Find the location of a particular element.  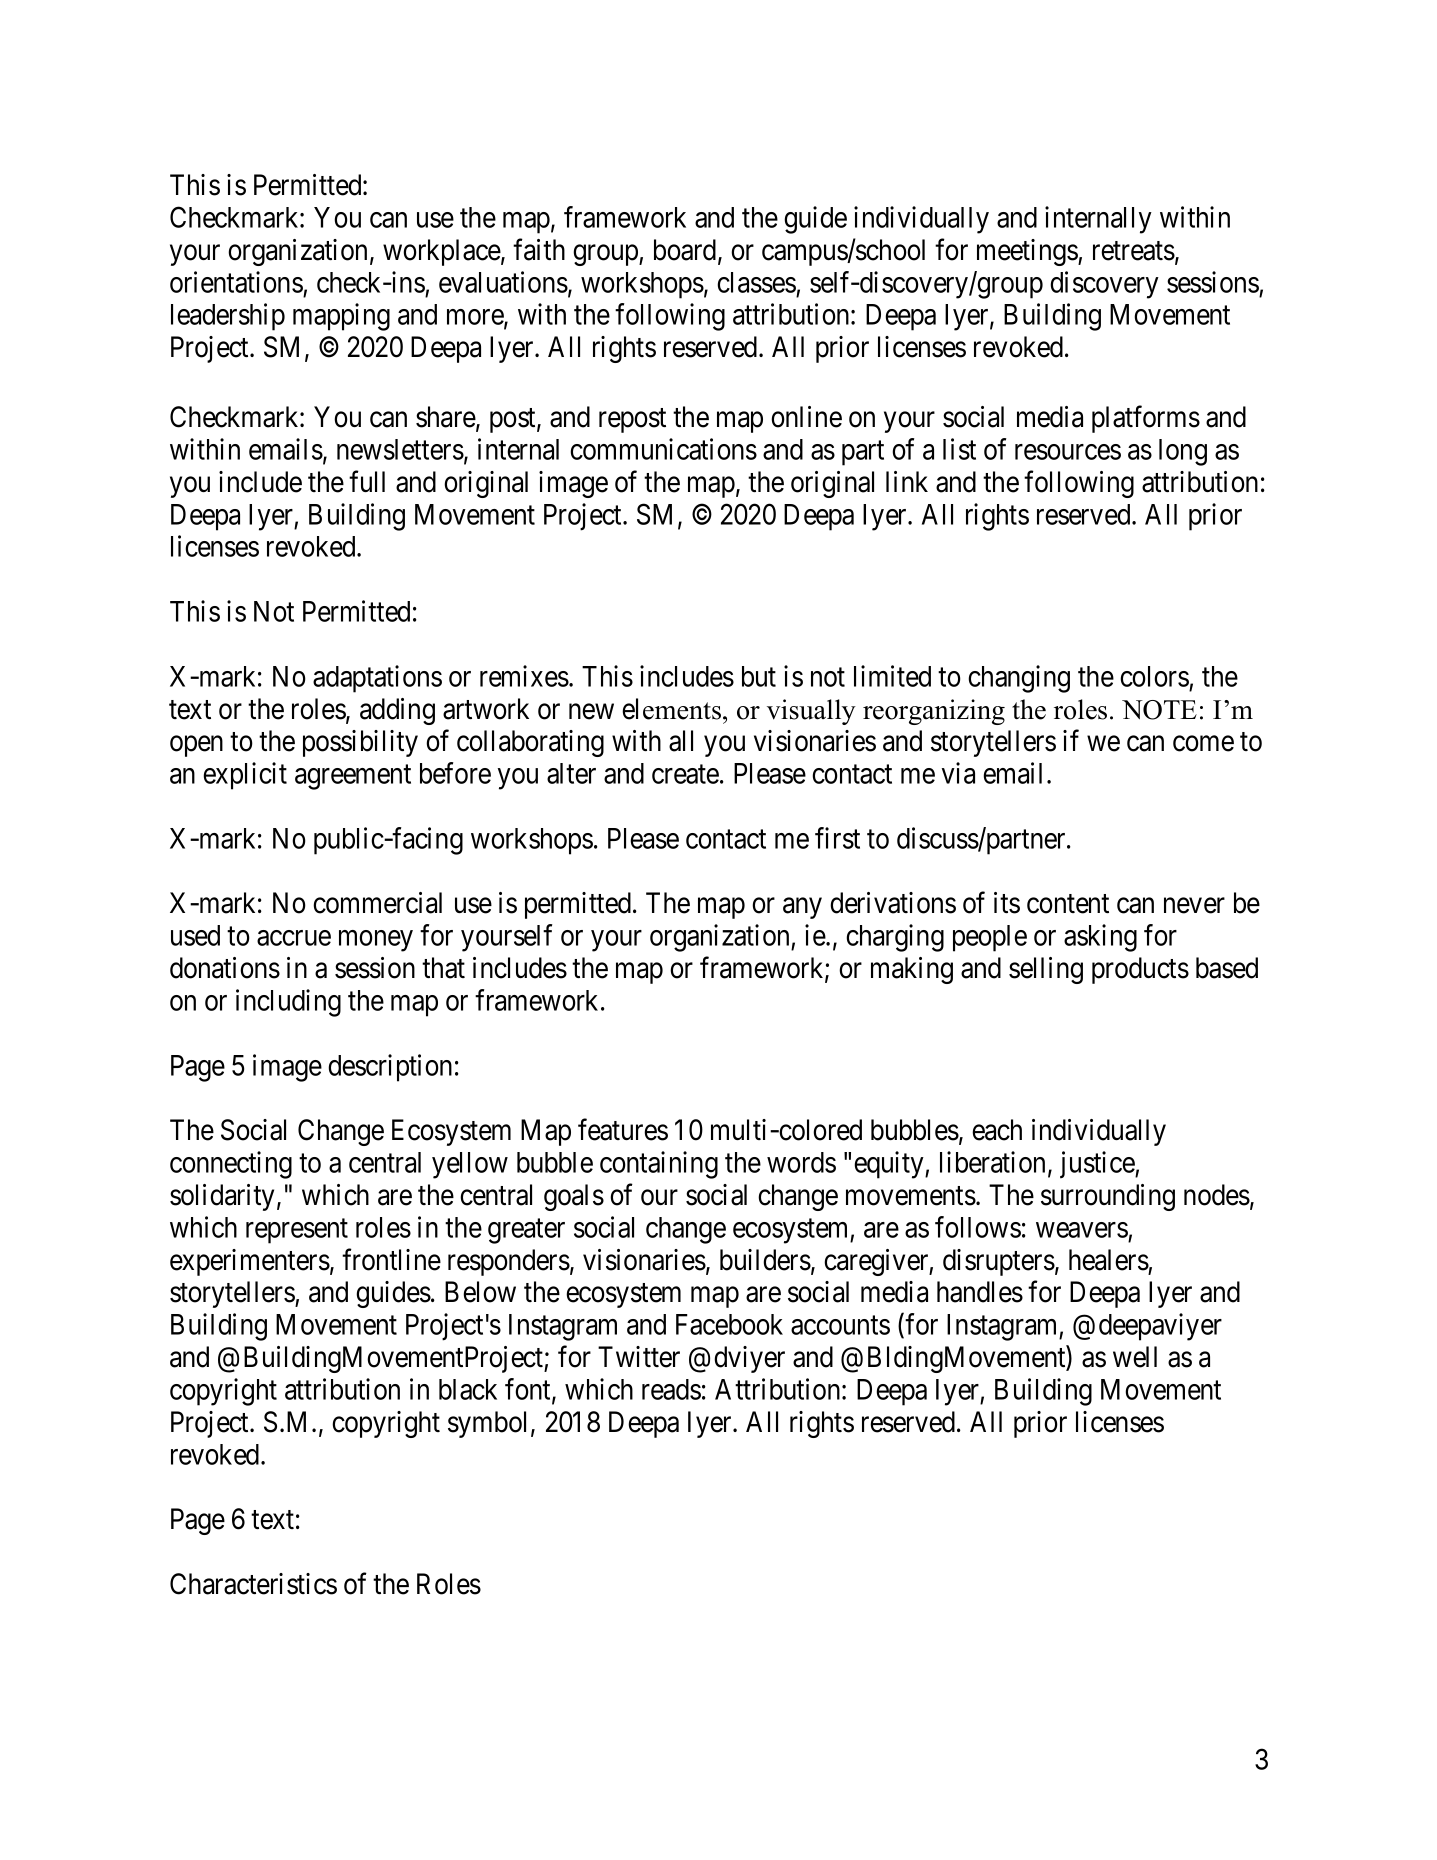

accrue is located at coordinates (294, 938).
